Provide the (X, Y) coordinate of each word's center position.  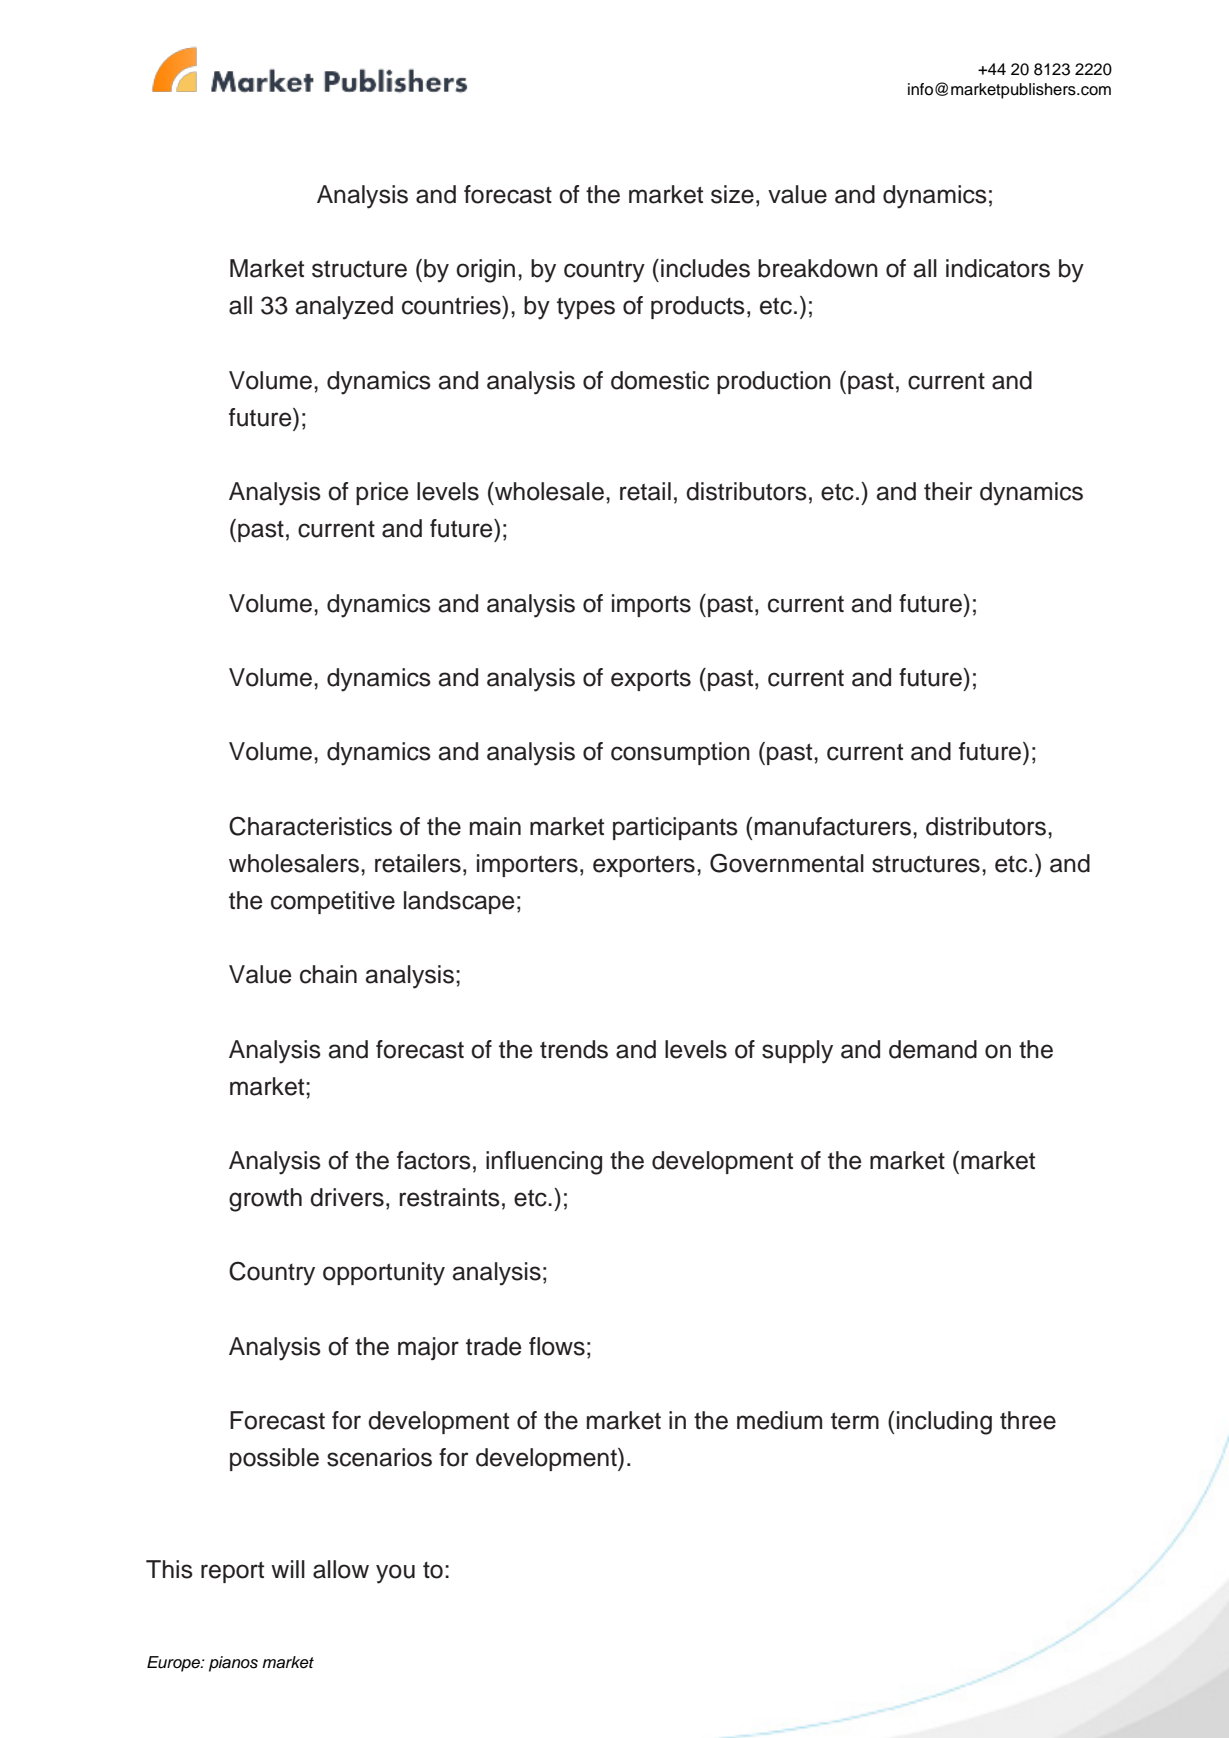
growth (265, 1200)
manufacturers (833, 826)
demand (933, 1049)
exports (651, 680)
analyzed (344, 308)
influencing (544, 1163)
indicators (998, 268)
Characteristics (310, 826)
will (288, 1569)
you (395, 1574)
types (586, 308)
